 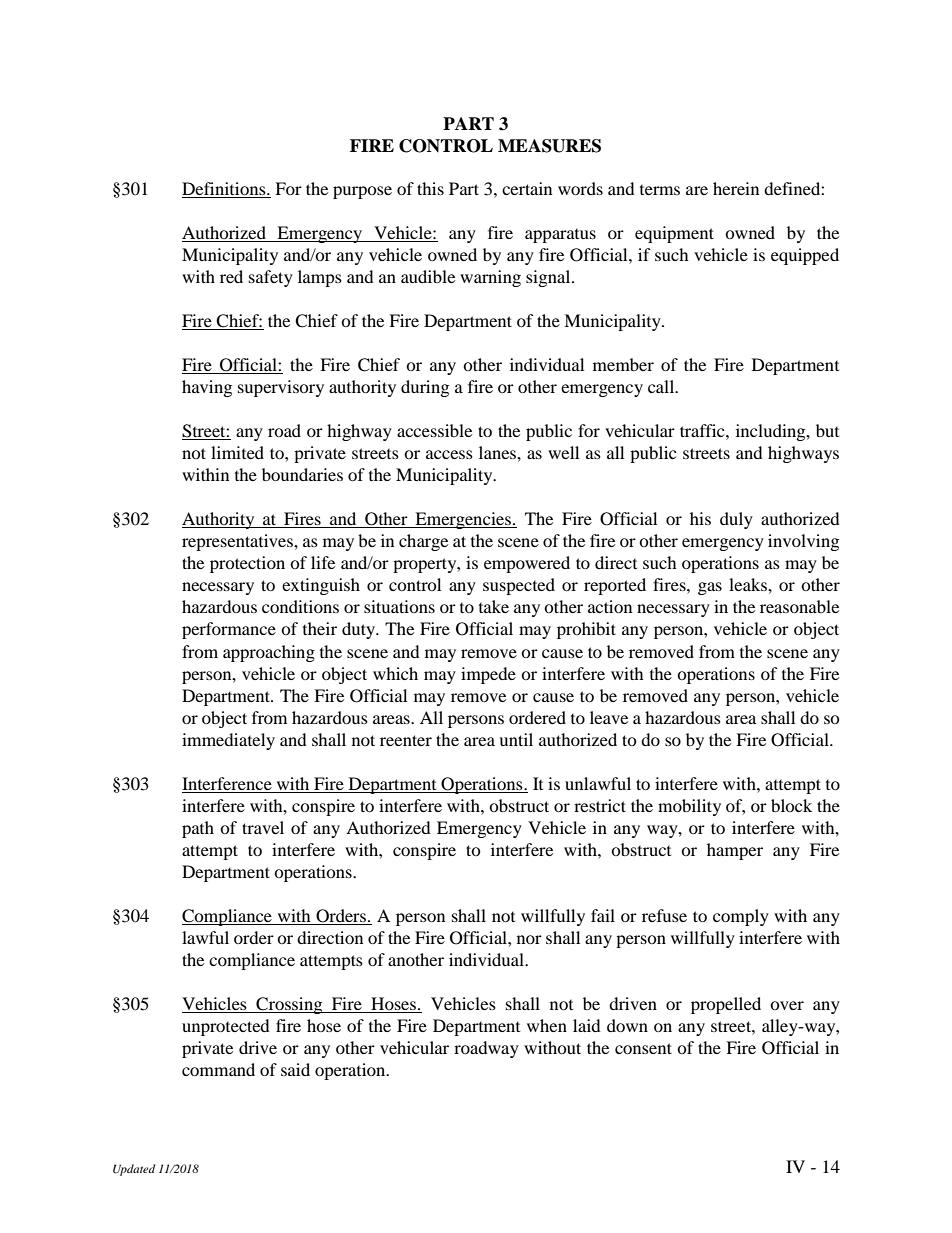 I want to click on impede, so click(x=488, y=675).
